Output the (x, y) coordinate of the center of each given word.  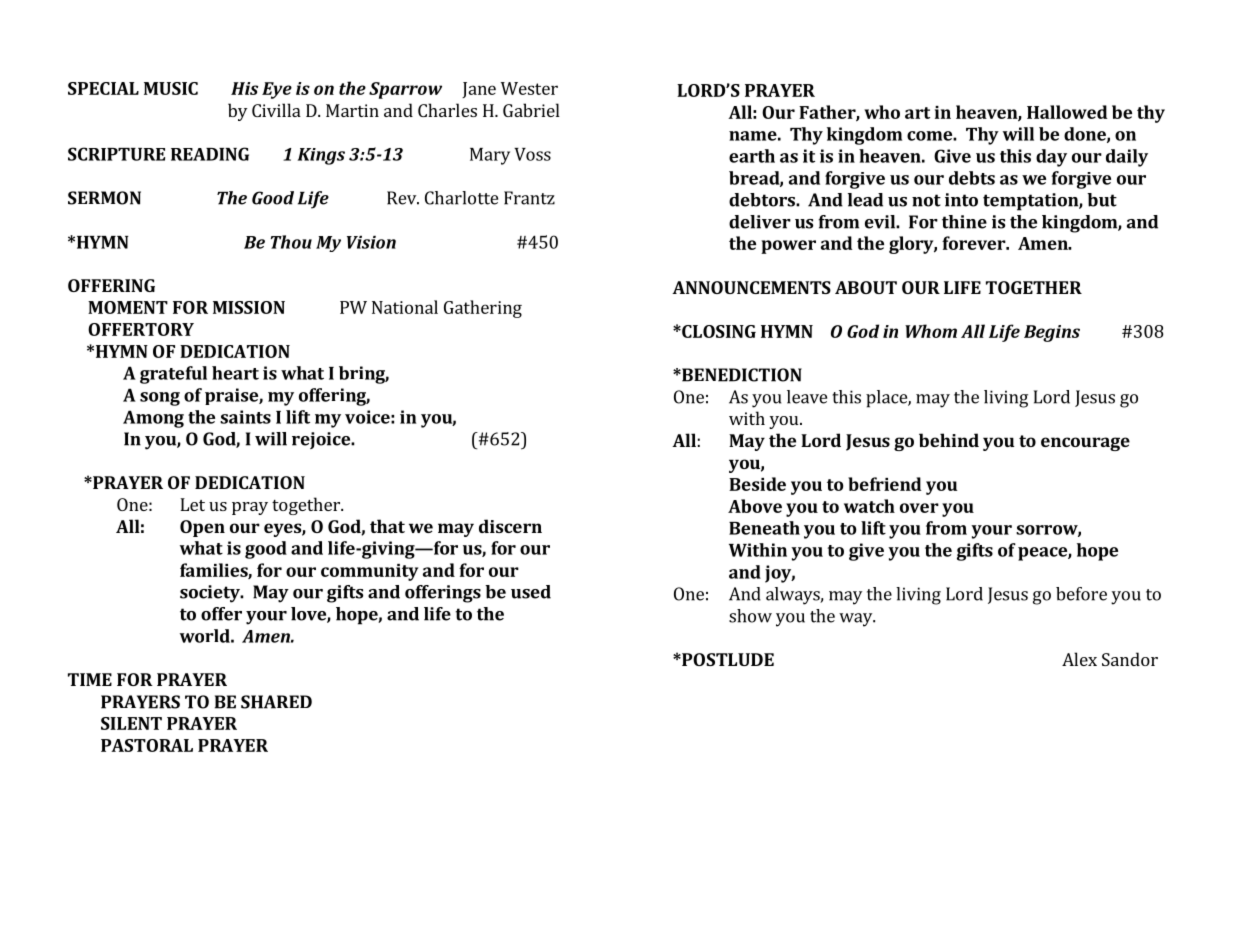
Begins (1052, 333)
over (919, 508)
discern (510, 526)
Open (202, 528)
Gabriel (531, 110)
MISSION (249, 307)
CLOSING (718, 331)
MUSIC (171, 88)
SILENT (131, 723)
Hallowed (1067, 112)
